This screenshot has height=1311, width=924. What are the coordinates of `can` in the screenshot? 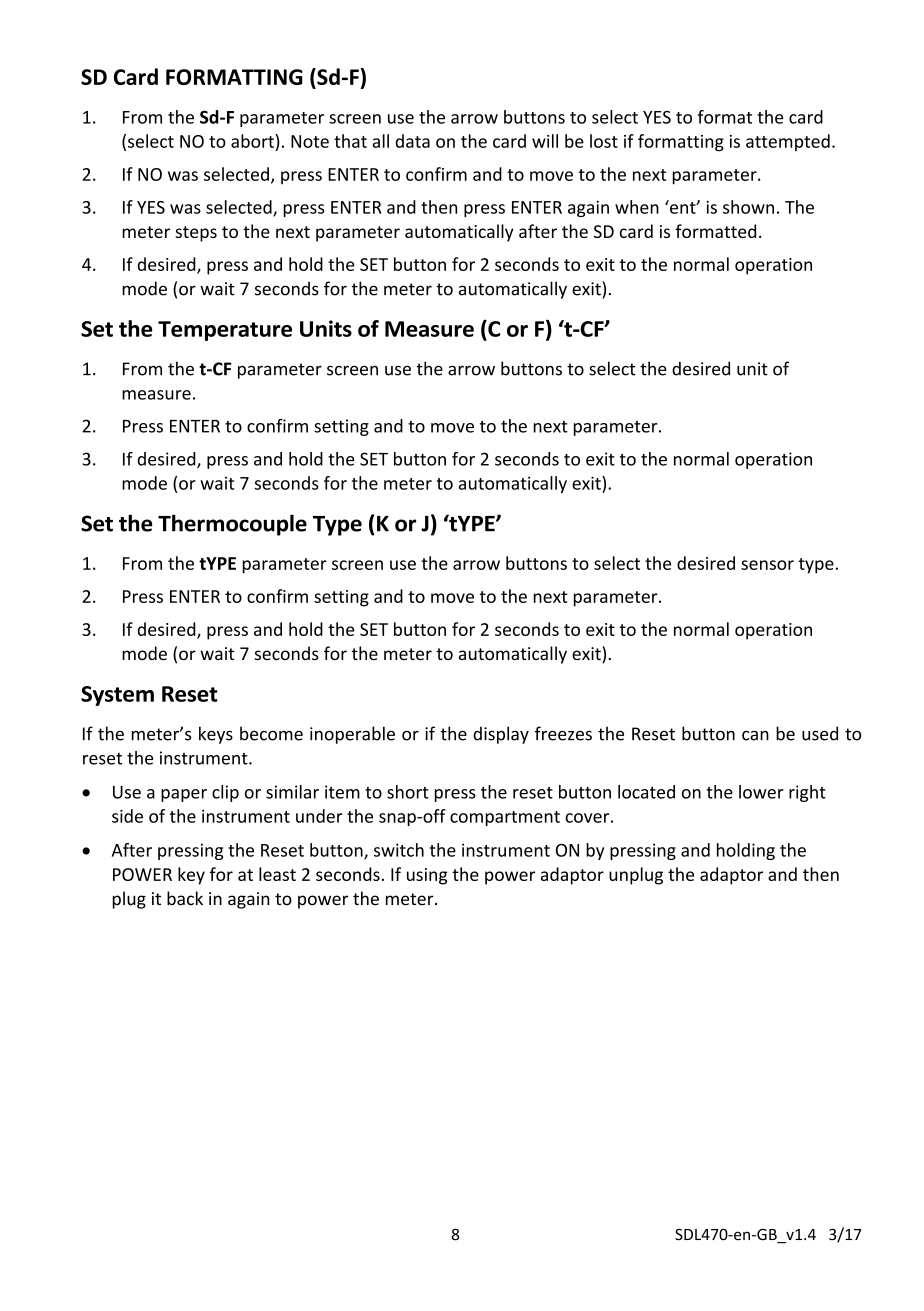 It's located at (755, 735).
